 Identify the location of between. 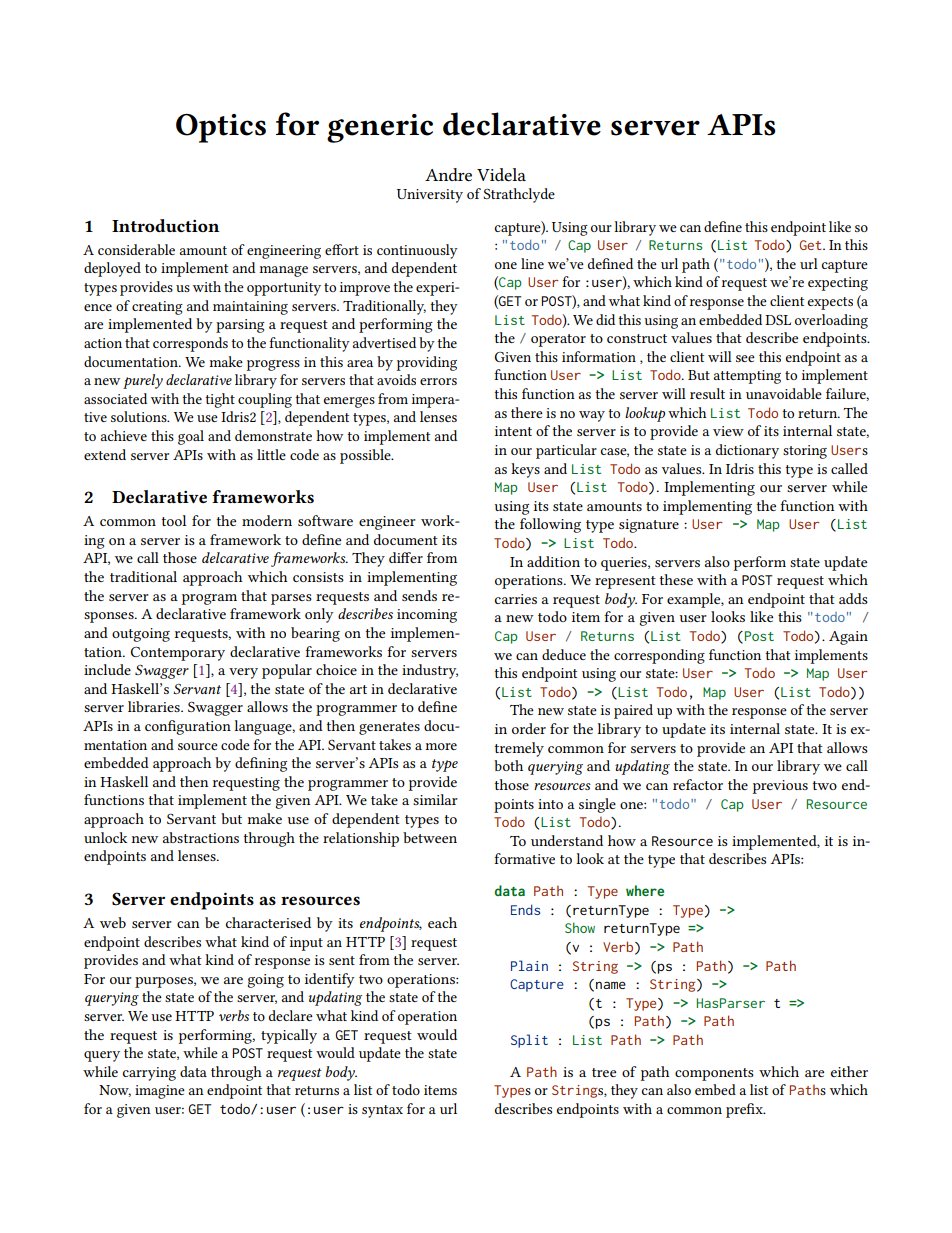
(430, 837).
